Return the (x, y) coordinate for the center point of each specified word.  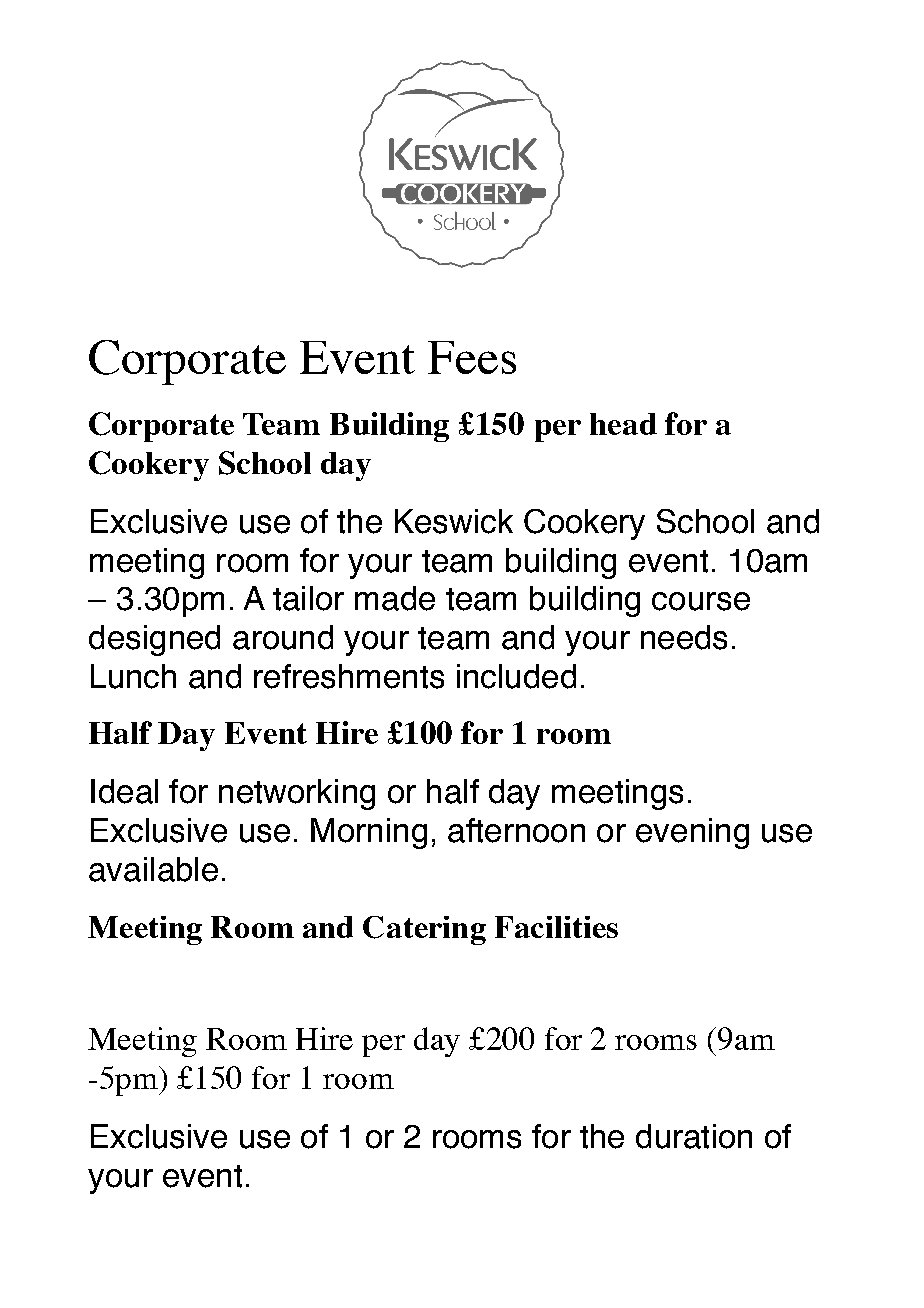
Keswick (454, 521)
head (623, 424)
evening (692, 833)
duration (694, 1136)
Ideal (124, 791)
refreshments (349, 676)
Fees (472, 357)
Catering (424, 930)
